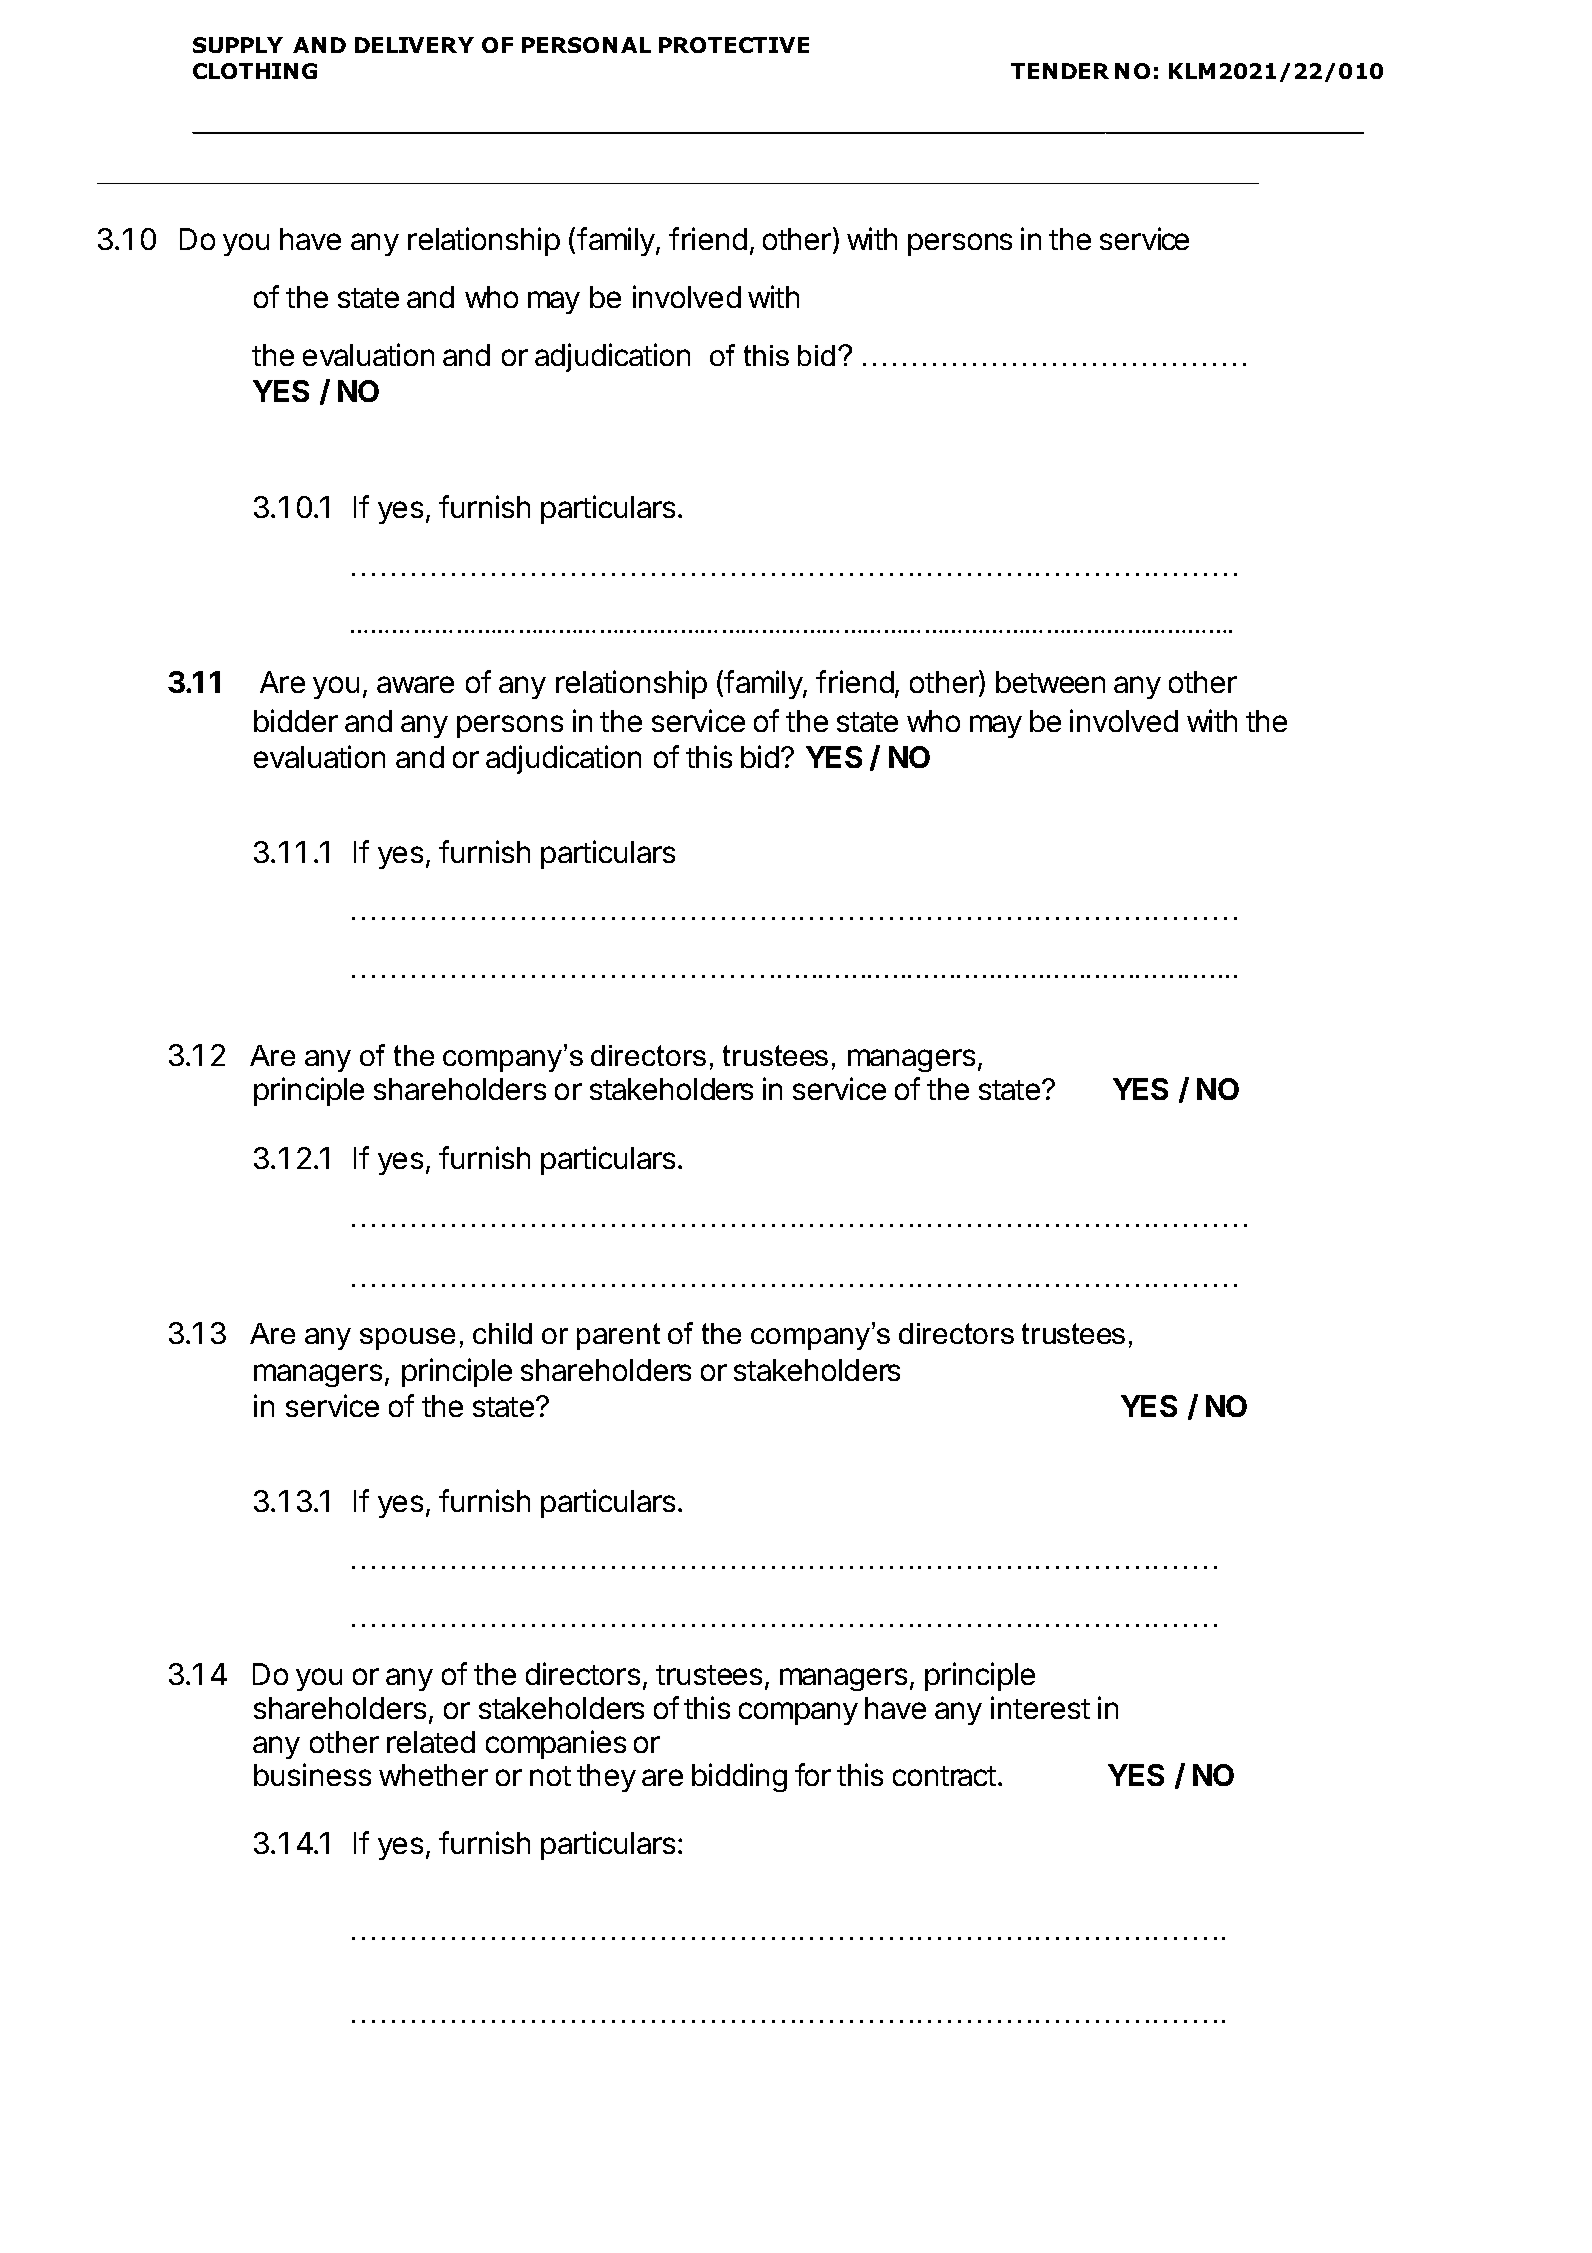 The height and width of the page is (2253, 1592). I want to click on business, so click(312, 1774).
